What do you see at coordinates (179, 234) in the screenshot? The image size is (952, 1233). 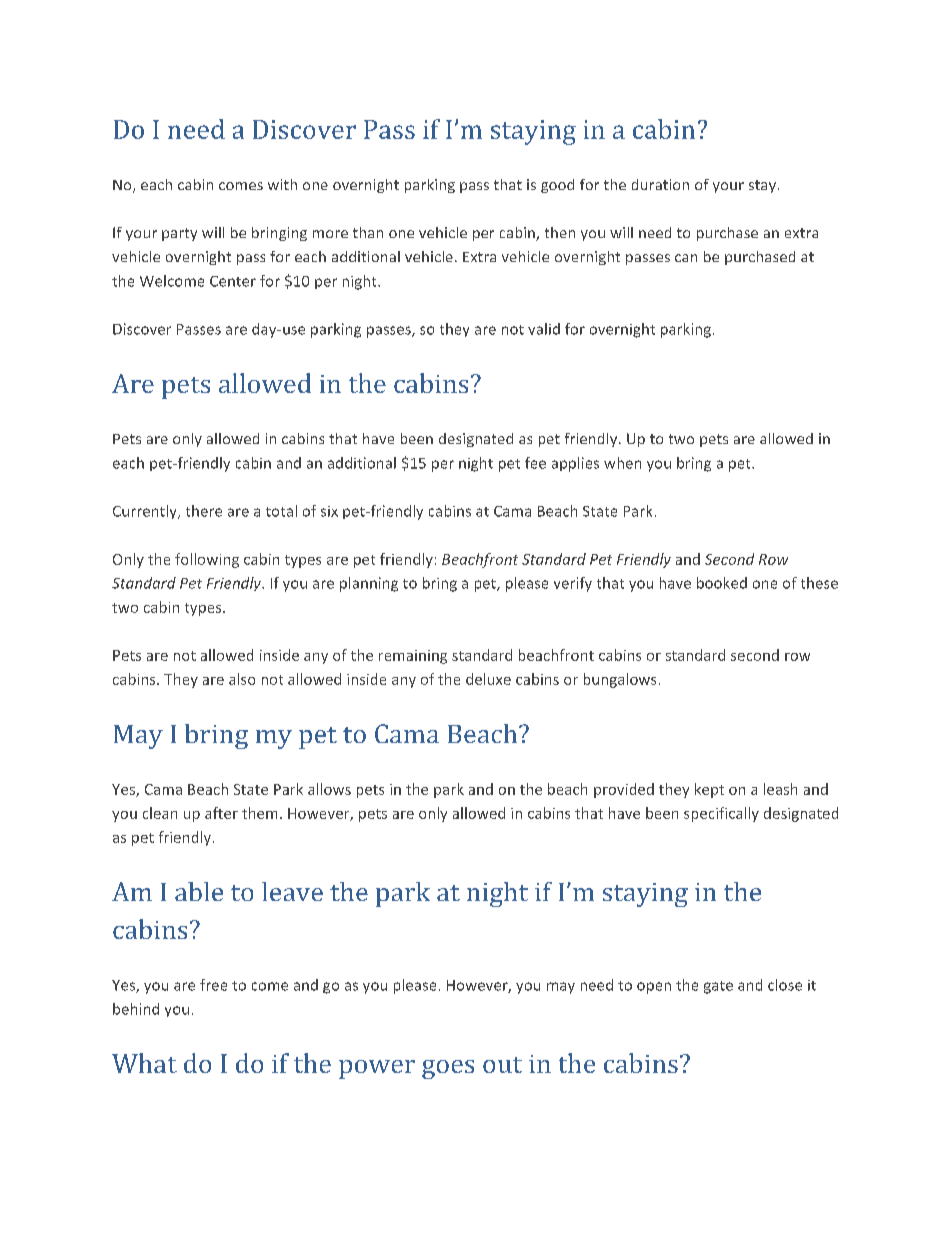 I see `party` at bounding box center [179, 234].
